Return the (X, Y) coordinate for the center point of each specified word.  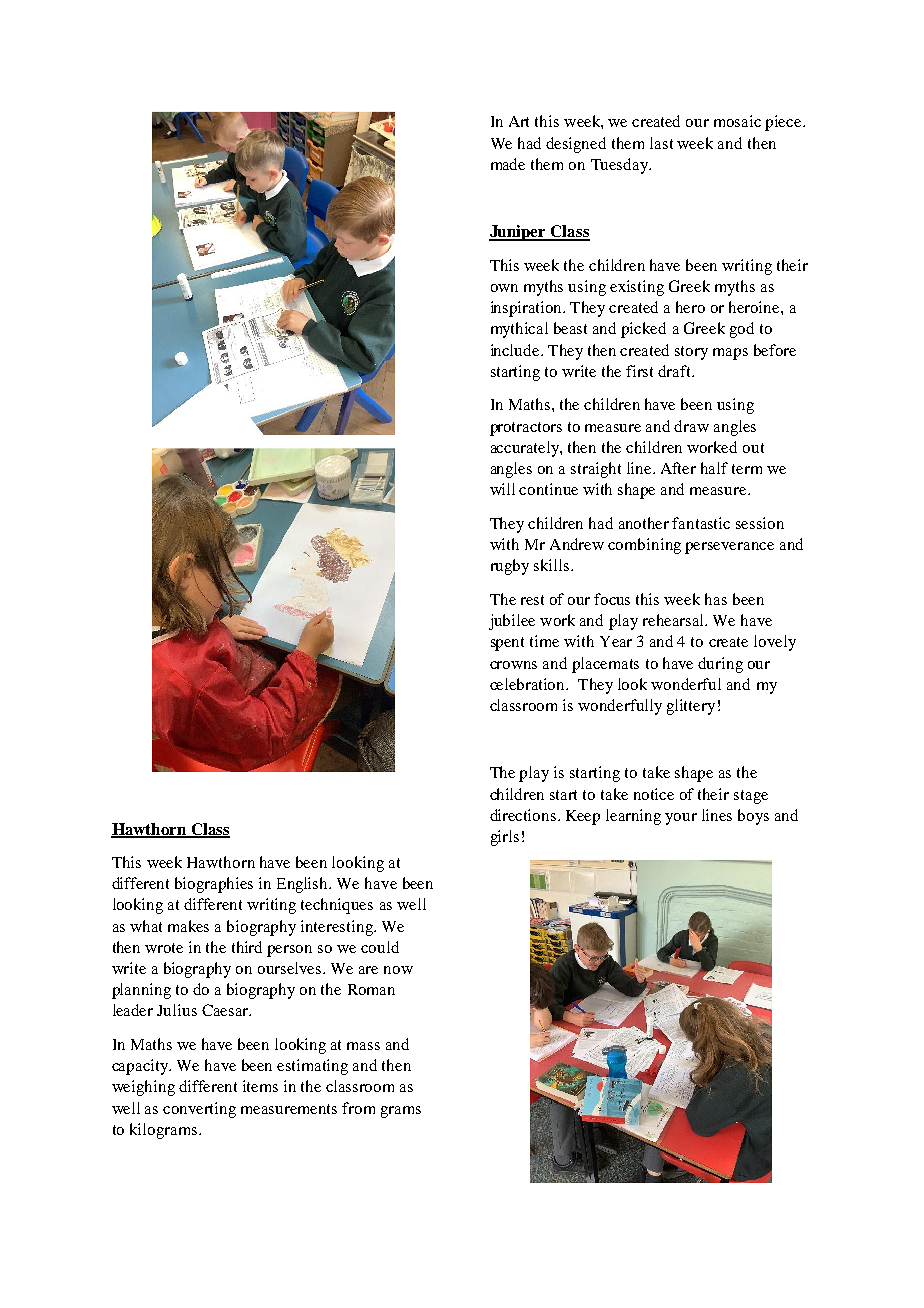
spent (507, 644)
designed (576, 145)
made (508, 164)
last (661, 143)
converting (199, 1110)
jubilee (512, 622)
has (716, 599)
